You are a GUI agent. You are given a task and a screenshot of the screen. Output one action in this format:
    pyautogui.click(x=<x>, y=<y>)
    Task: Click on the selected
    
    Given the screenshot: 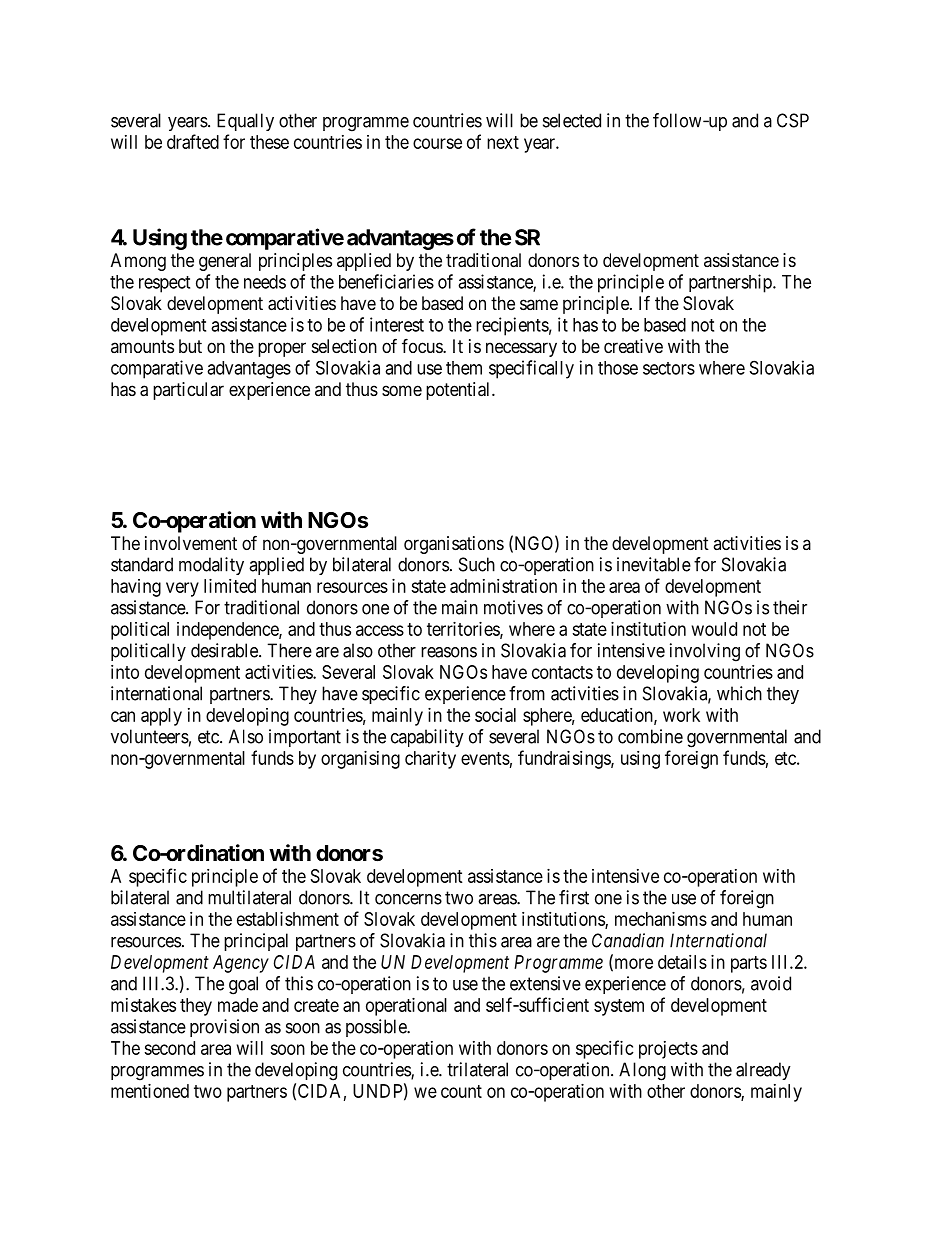 What is the action you would take?
    pyautogui.click(x=572, y=120)
